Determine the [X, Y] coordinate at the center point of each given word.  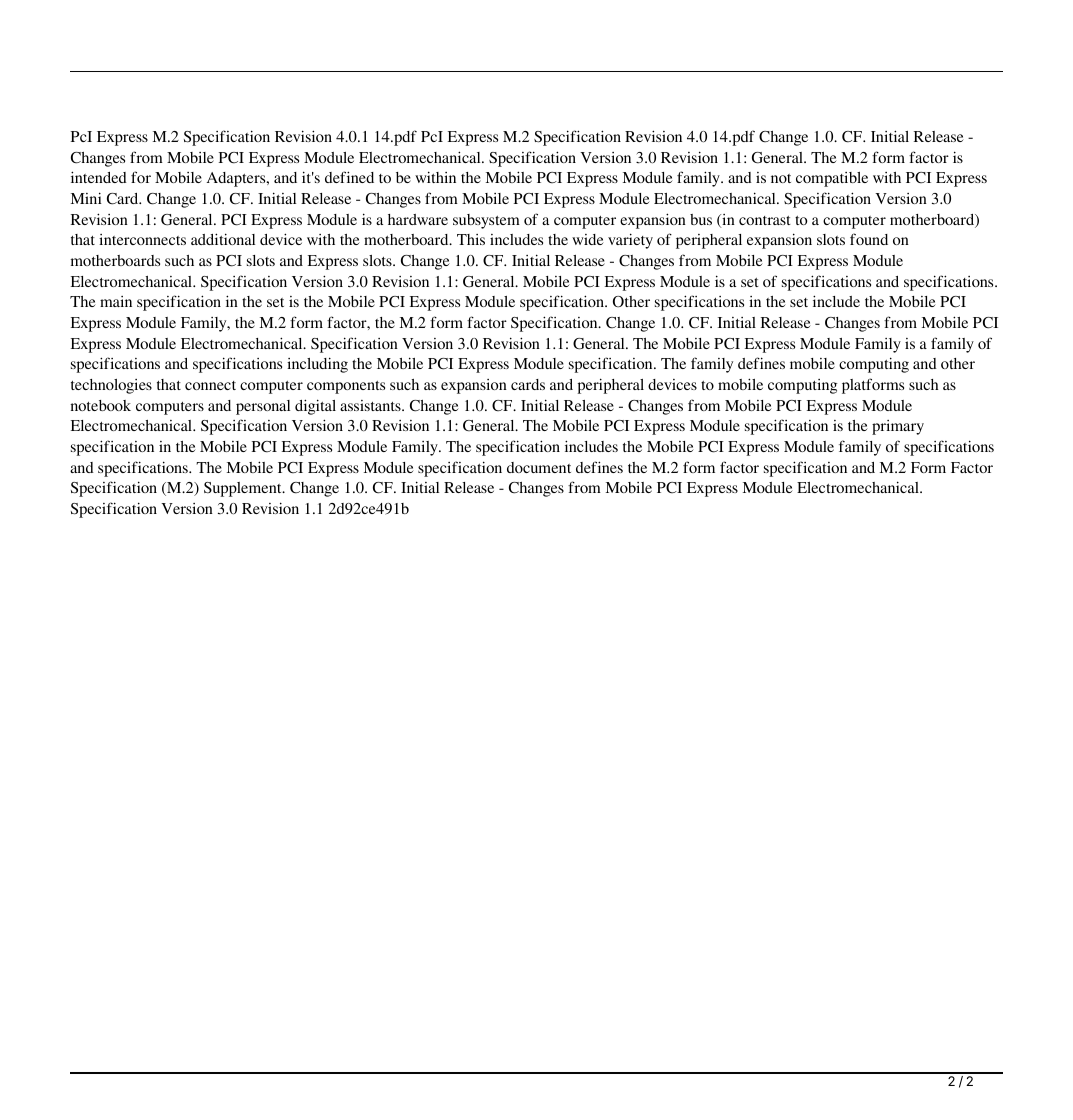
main [116, 301]
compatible [832, 179]
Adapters [237, 179]
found [869, 239]
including [317, 365]
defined [349, 177]
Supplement [244, 489]
